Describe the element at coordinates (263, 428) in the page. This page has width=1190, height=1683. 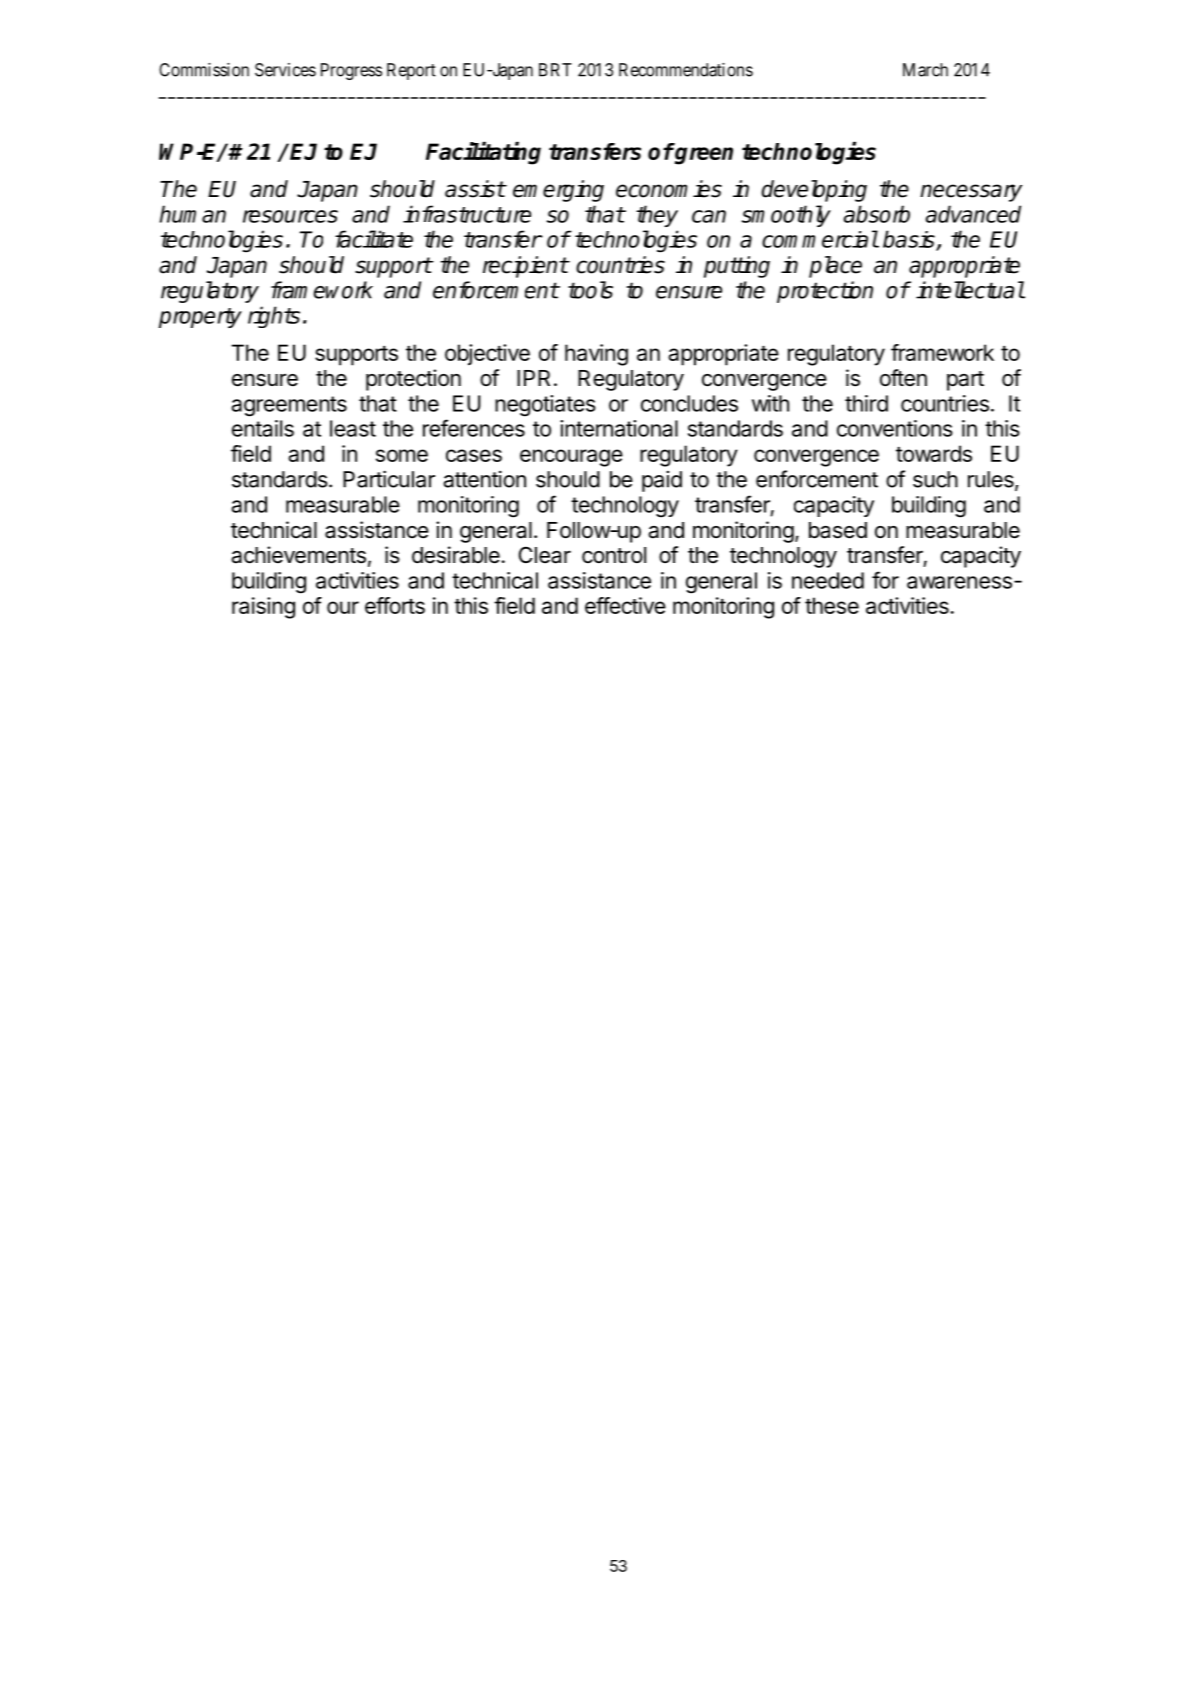
I see `entails` at that location.
